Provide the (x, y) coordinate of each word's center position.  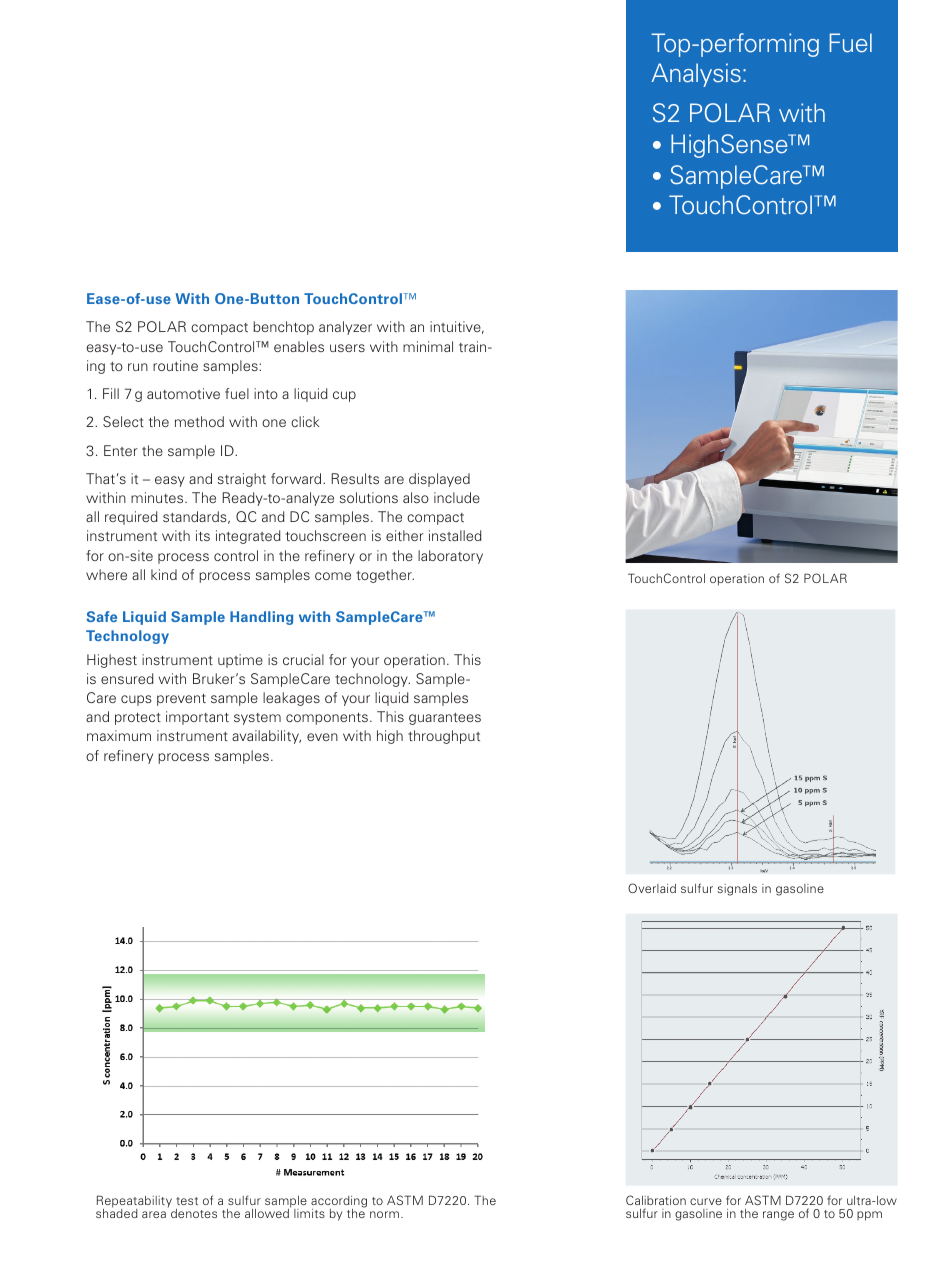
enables (299, 346)
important (197, 718)
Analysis (696, 75)
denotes (194, 1213)
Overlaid (652, 888)
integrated (248, 537)
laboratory (450, 557)
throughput (444, 737)
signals (737, 890)
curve (706, 1201)
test (187, 1201)
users (347, 348)
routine (175, 365)
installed (455, 535)
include (457, 497)
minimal (428, 346)
